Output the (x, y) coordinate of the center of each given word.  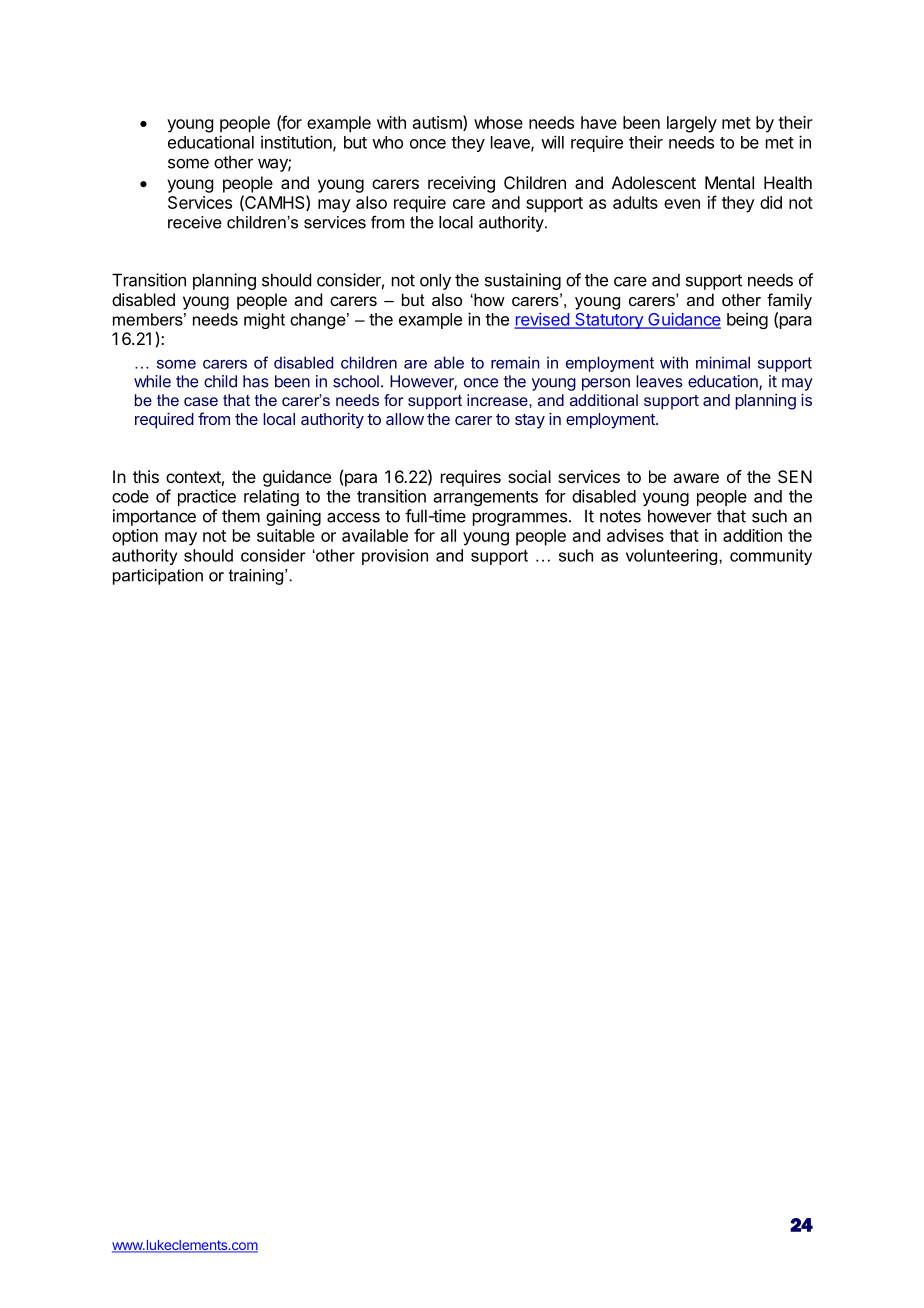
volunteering (673, 557)
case (201, 401)
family (789, 301)
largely (692, 124)
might (264, 321)
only (435, 281)
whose (498, 122)
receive (195, 222)
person (606, 384)
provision (395, 557)
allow (405, 419)
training (257, 577)
